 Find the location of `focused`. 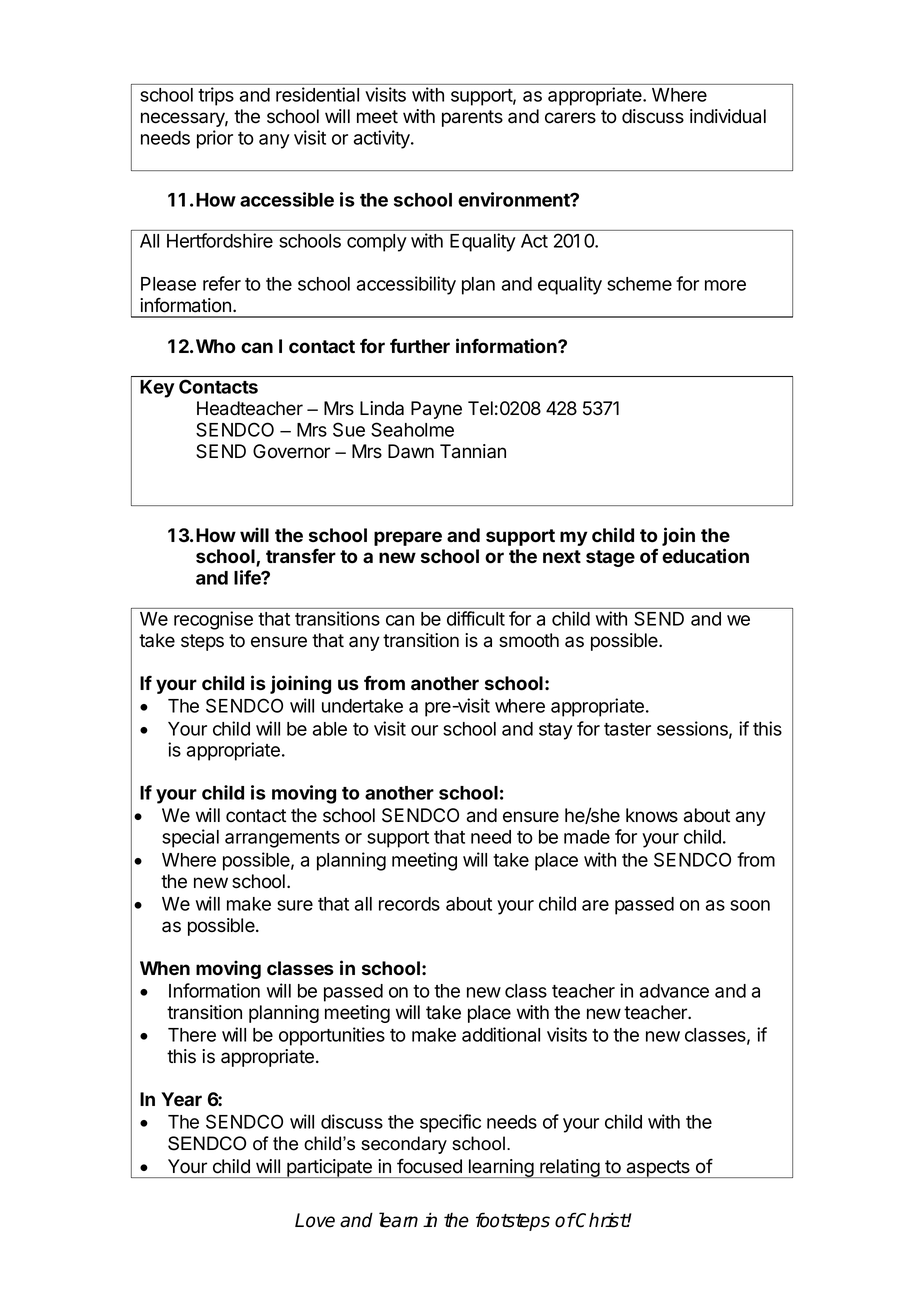

focused is located at coordinates (429, 1166).
